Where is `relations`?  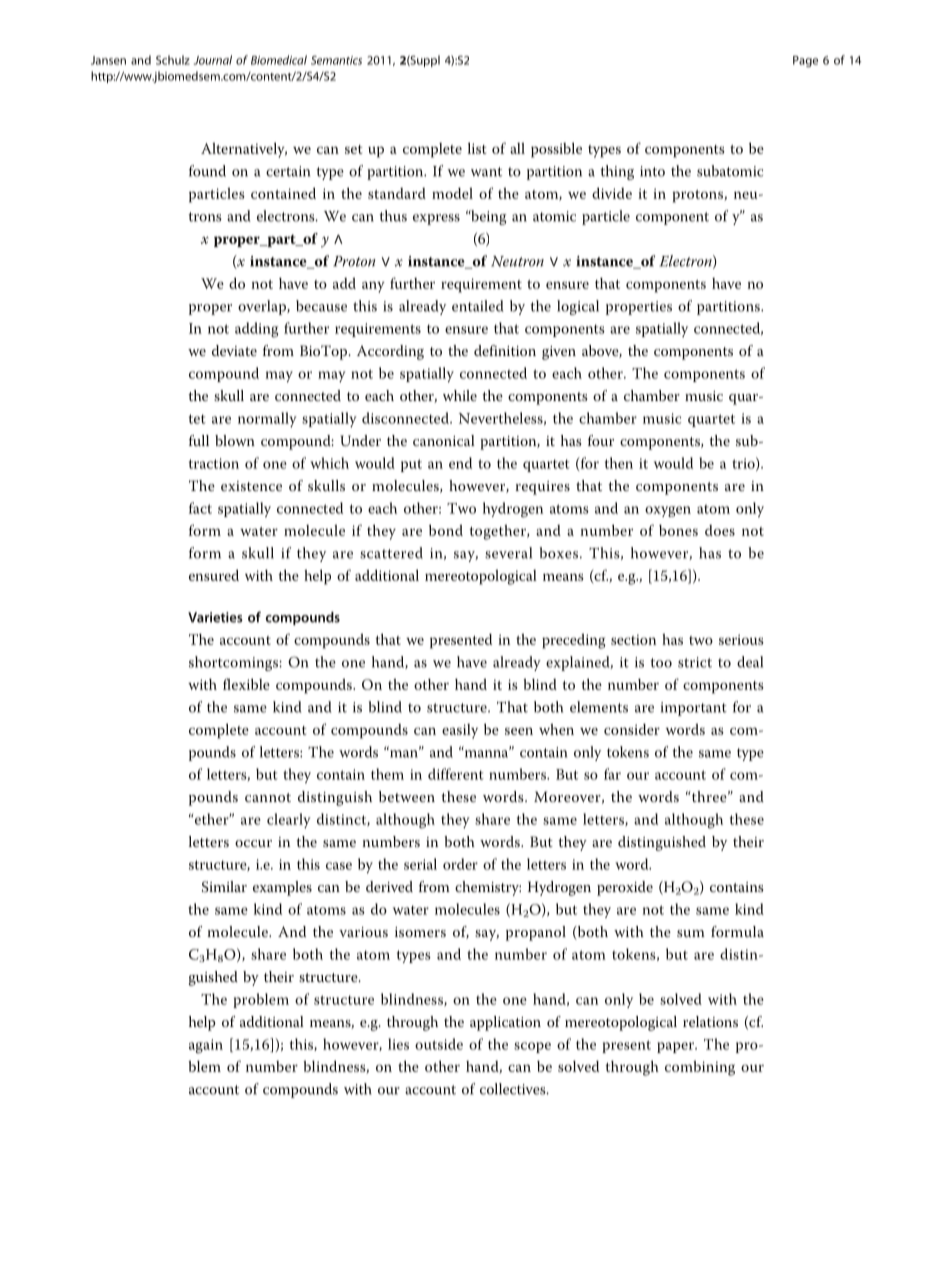
relations is located at coordinates (710, 1021).
